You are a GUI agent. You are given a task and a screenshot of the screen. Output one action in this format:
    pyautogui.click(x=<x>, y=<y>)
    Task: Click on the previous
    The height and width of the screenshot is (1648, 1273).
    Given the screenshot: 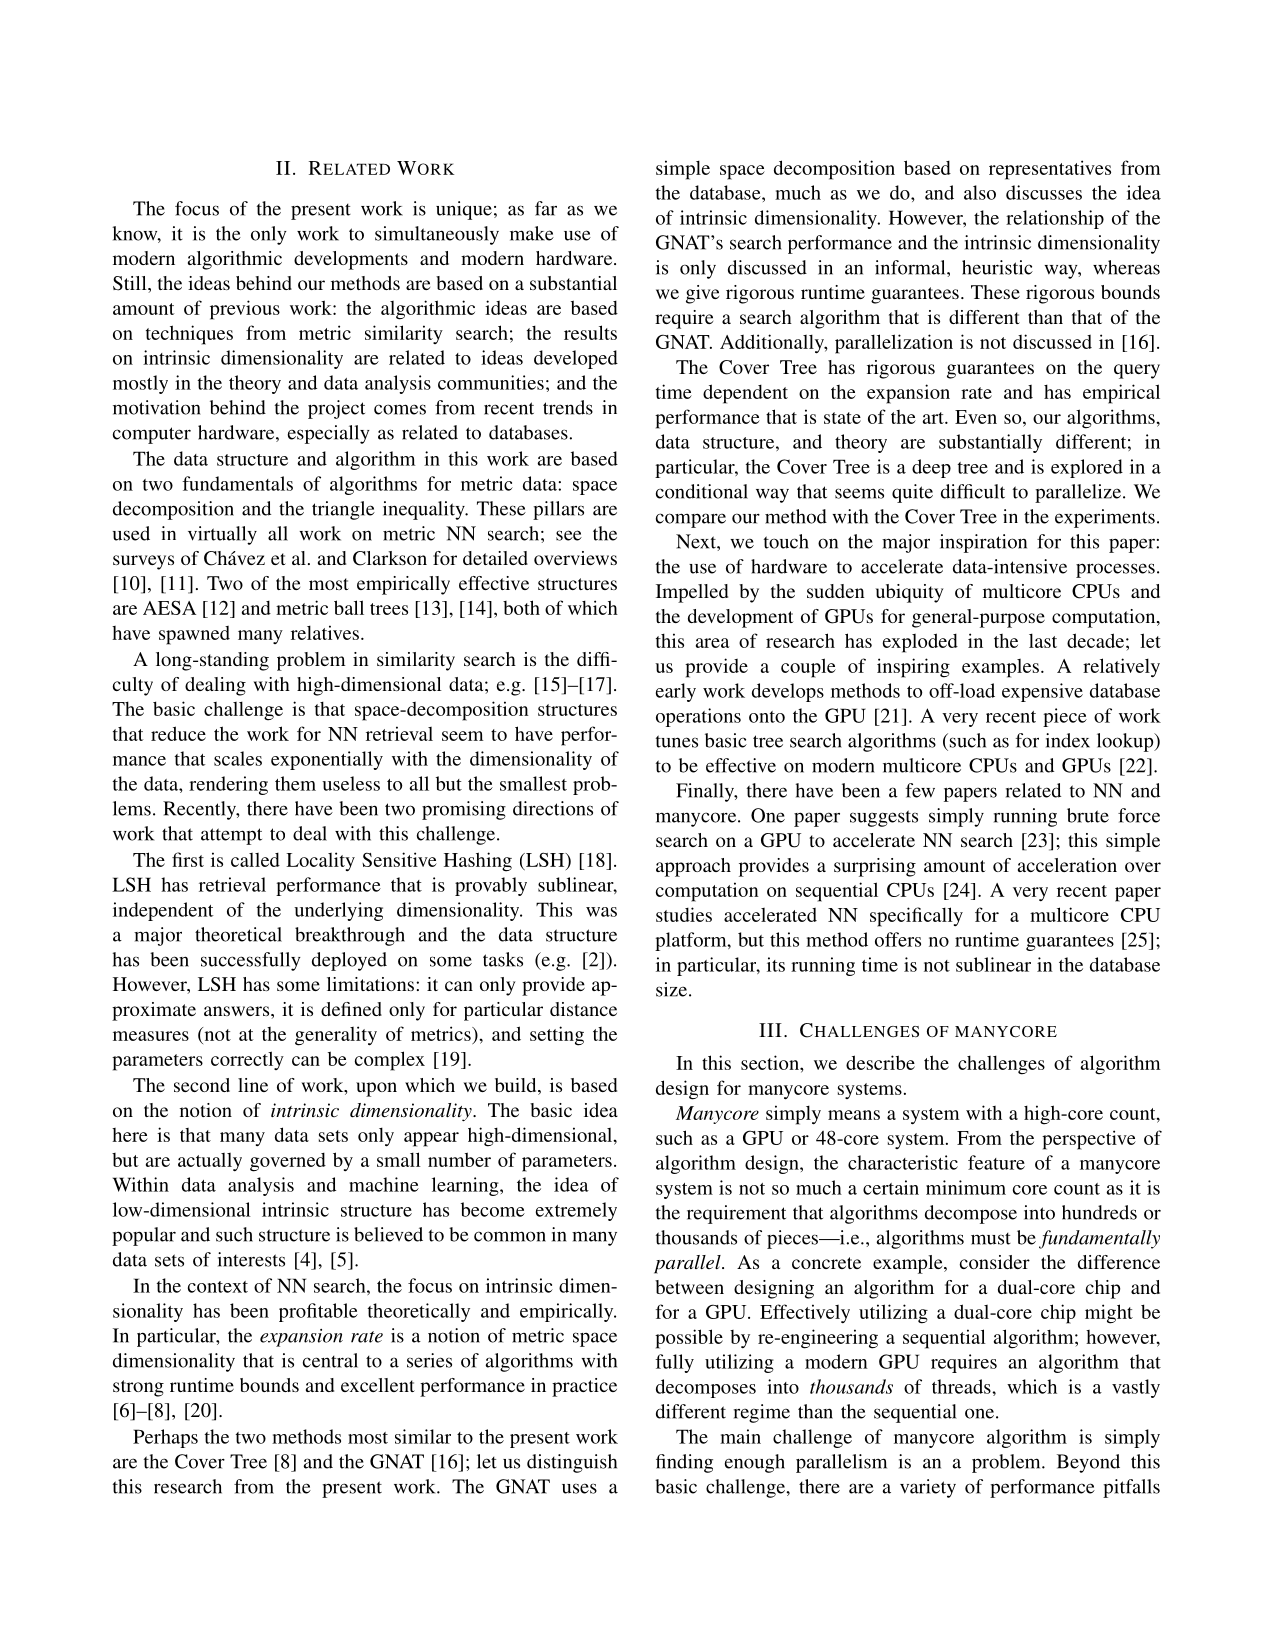 What is the action you would take?
    pyautogui.click(x=245, y=310)
